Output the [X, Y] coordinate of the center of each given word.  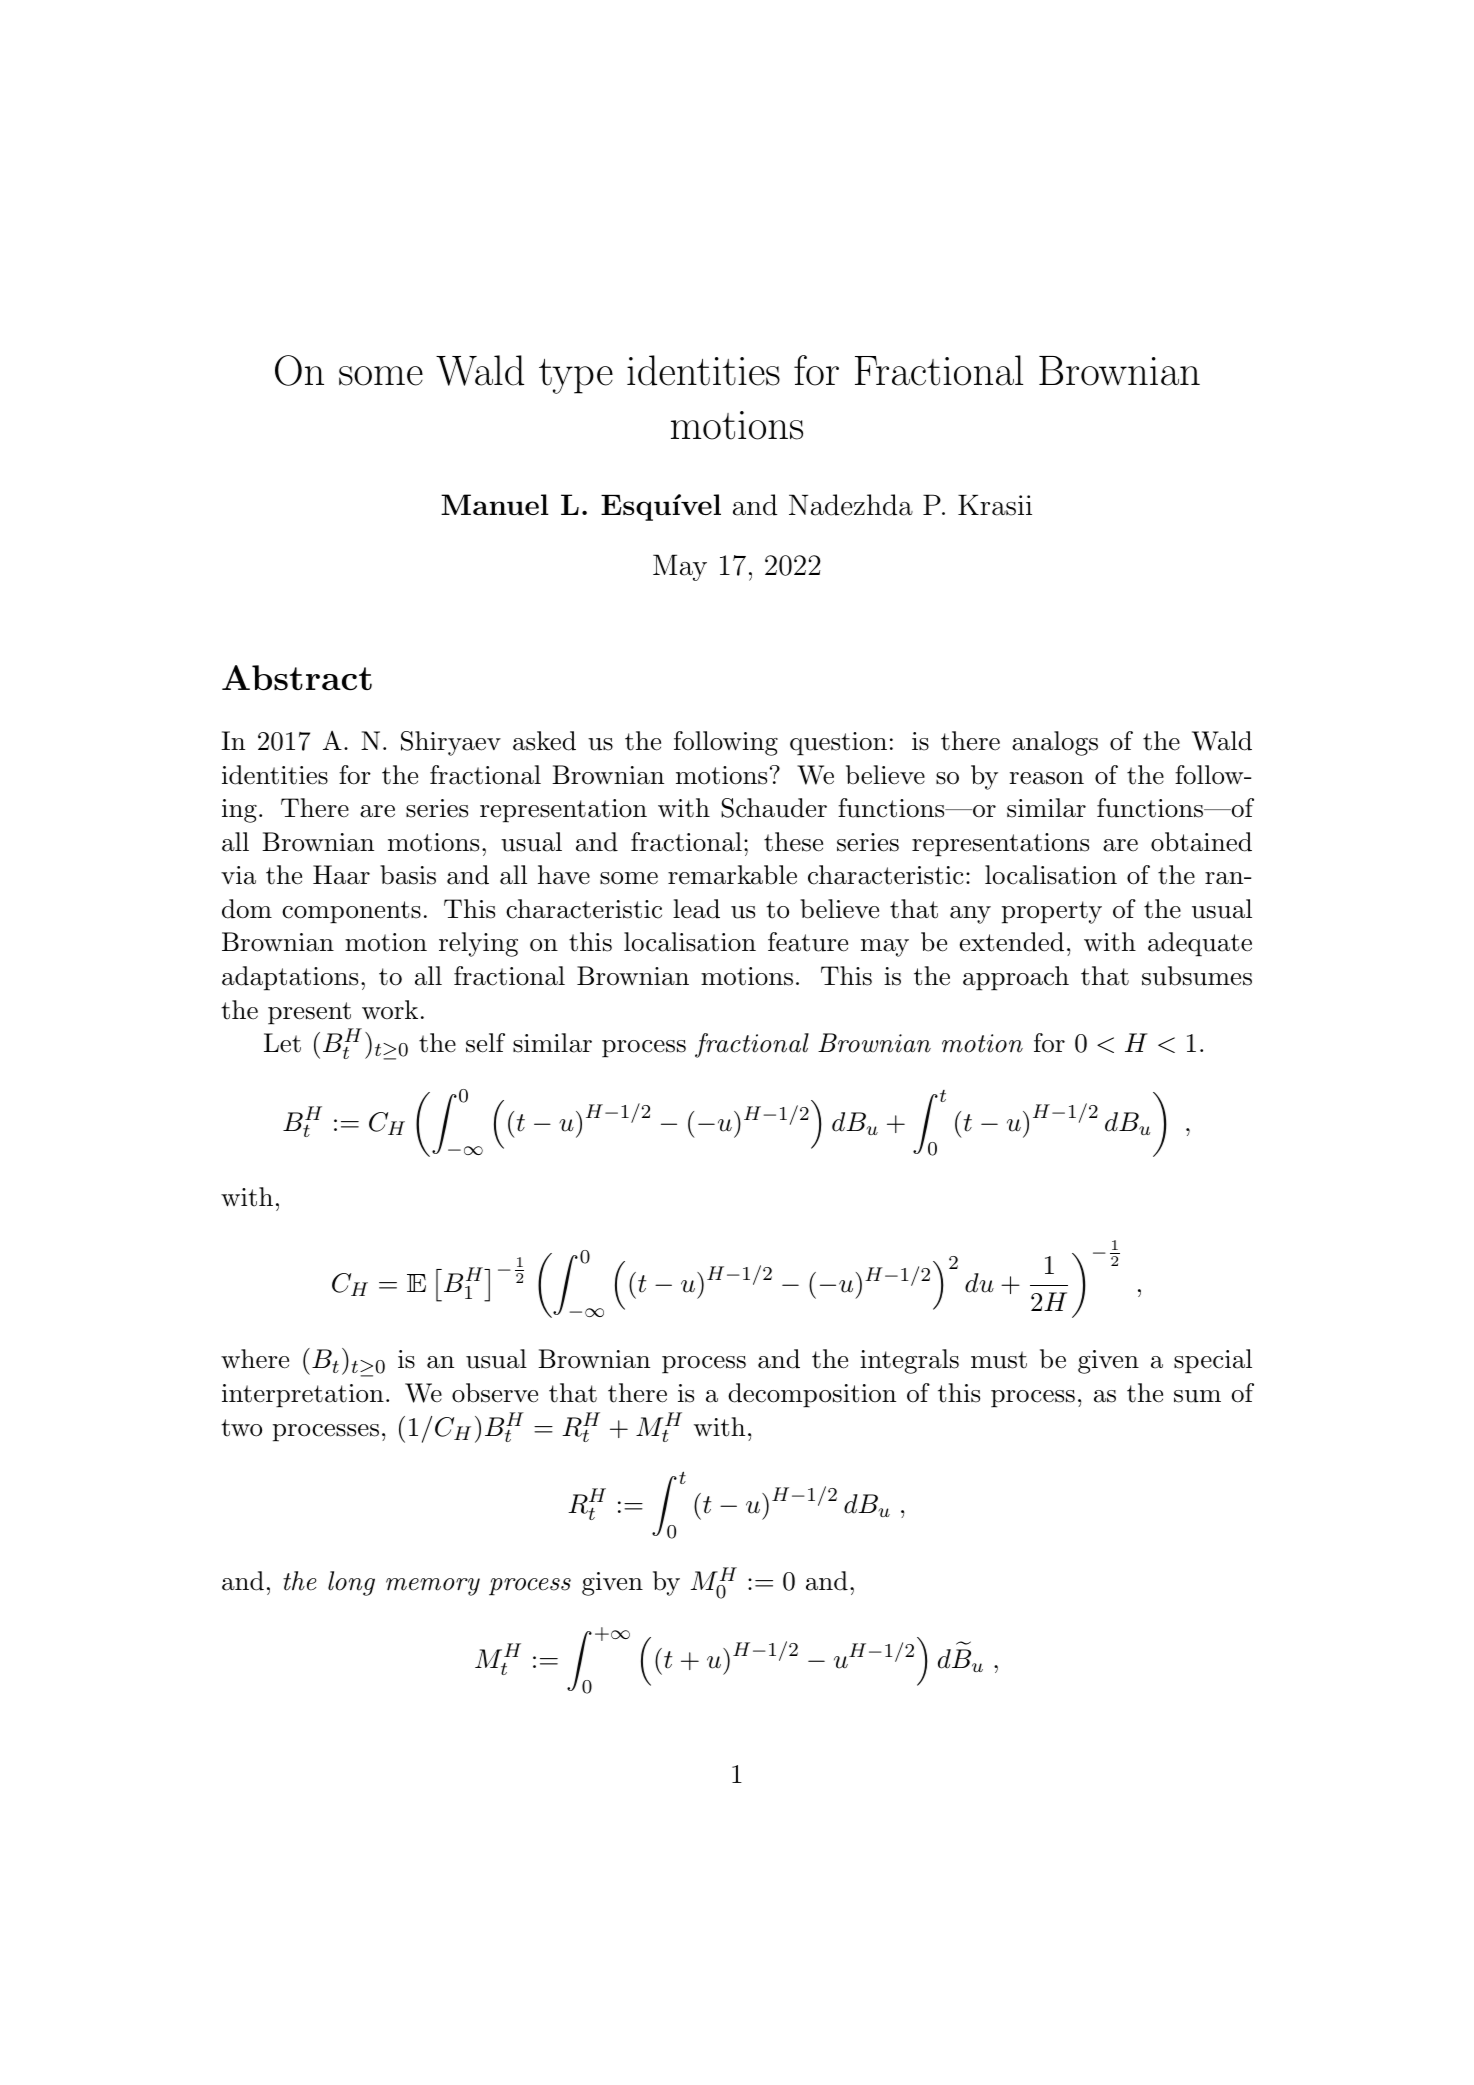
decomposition [812, 1395]
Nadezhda [851, 505]
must [999, 1360]
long [351, 1583]
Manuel [495, 504]
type [576, 376]
